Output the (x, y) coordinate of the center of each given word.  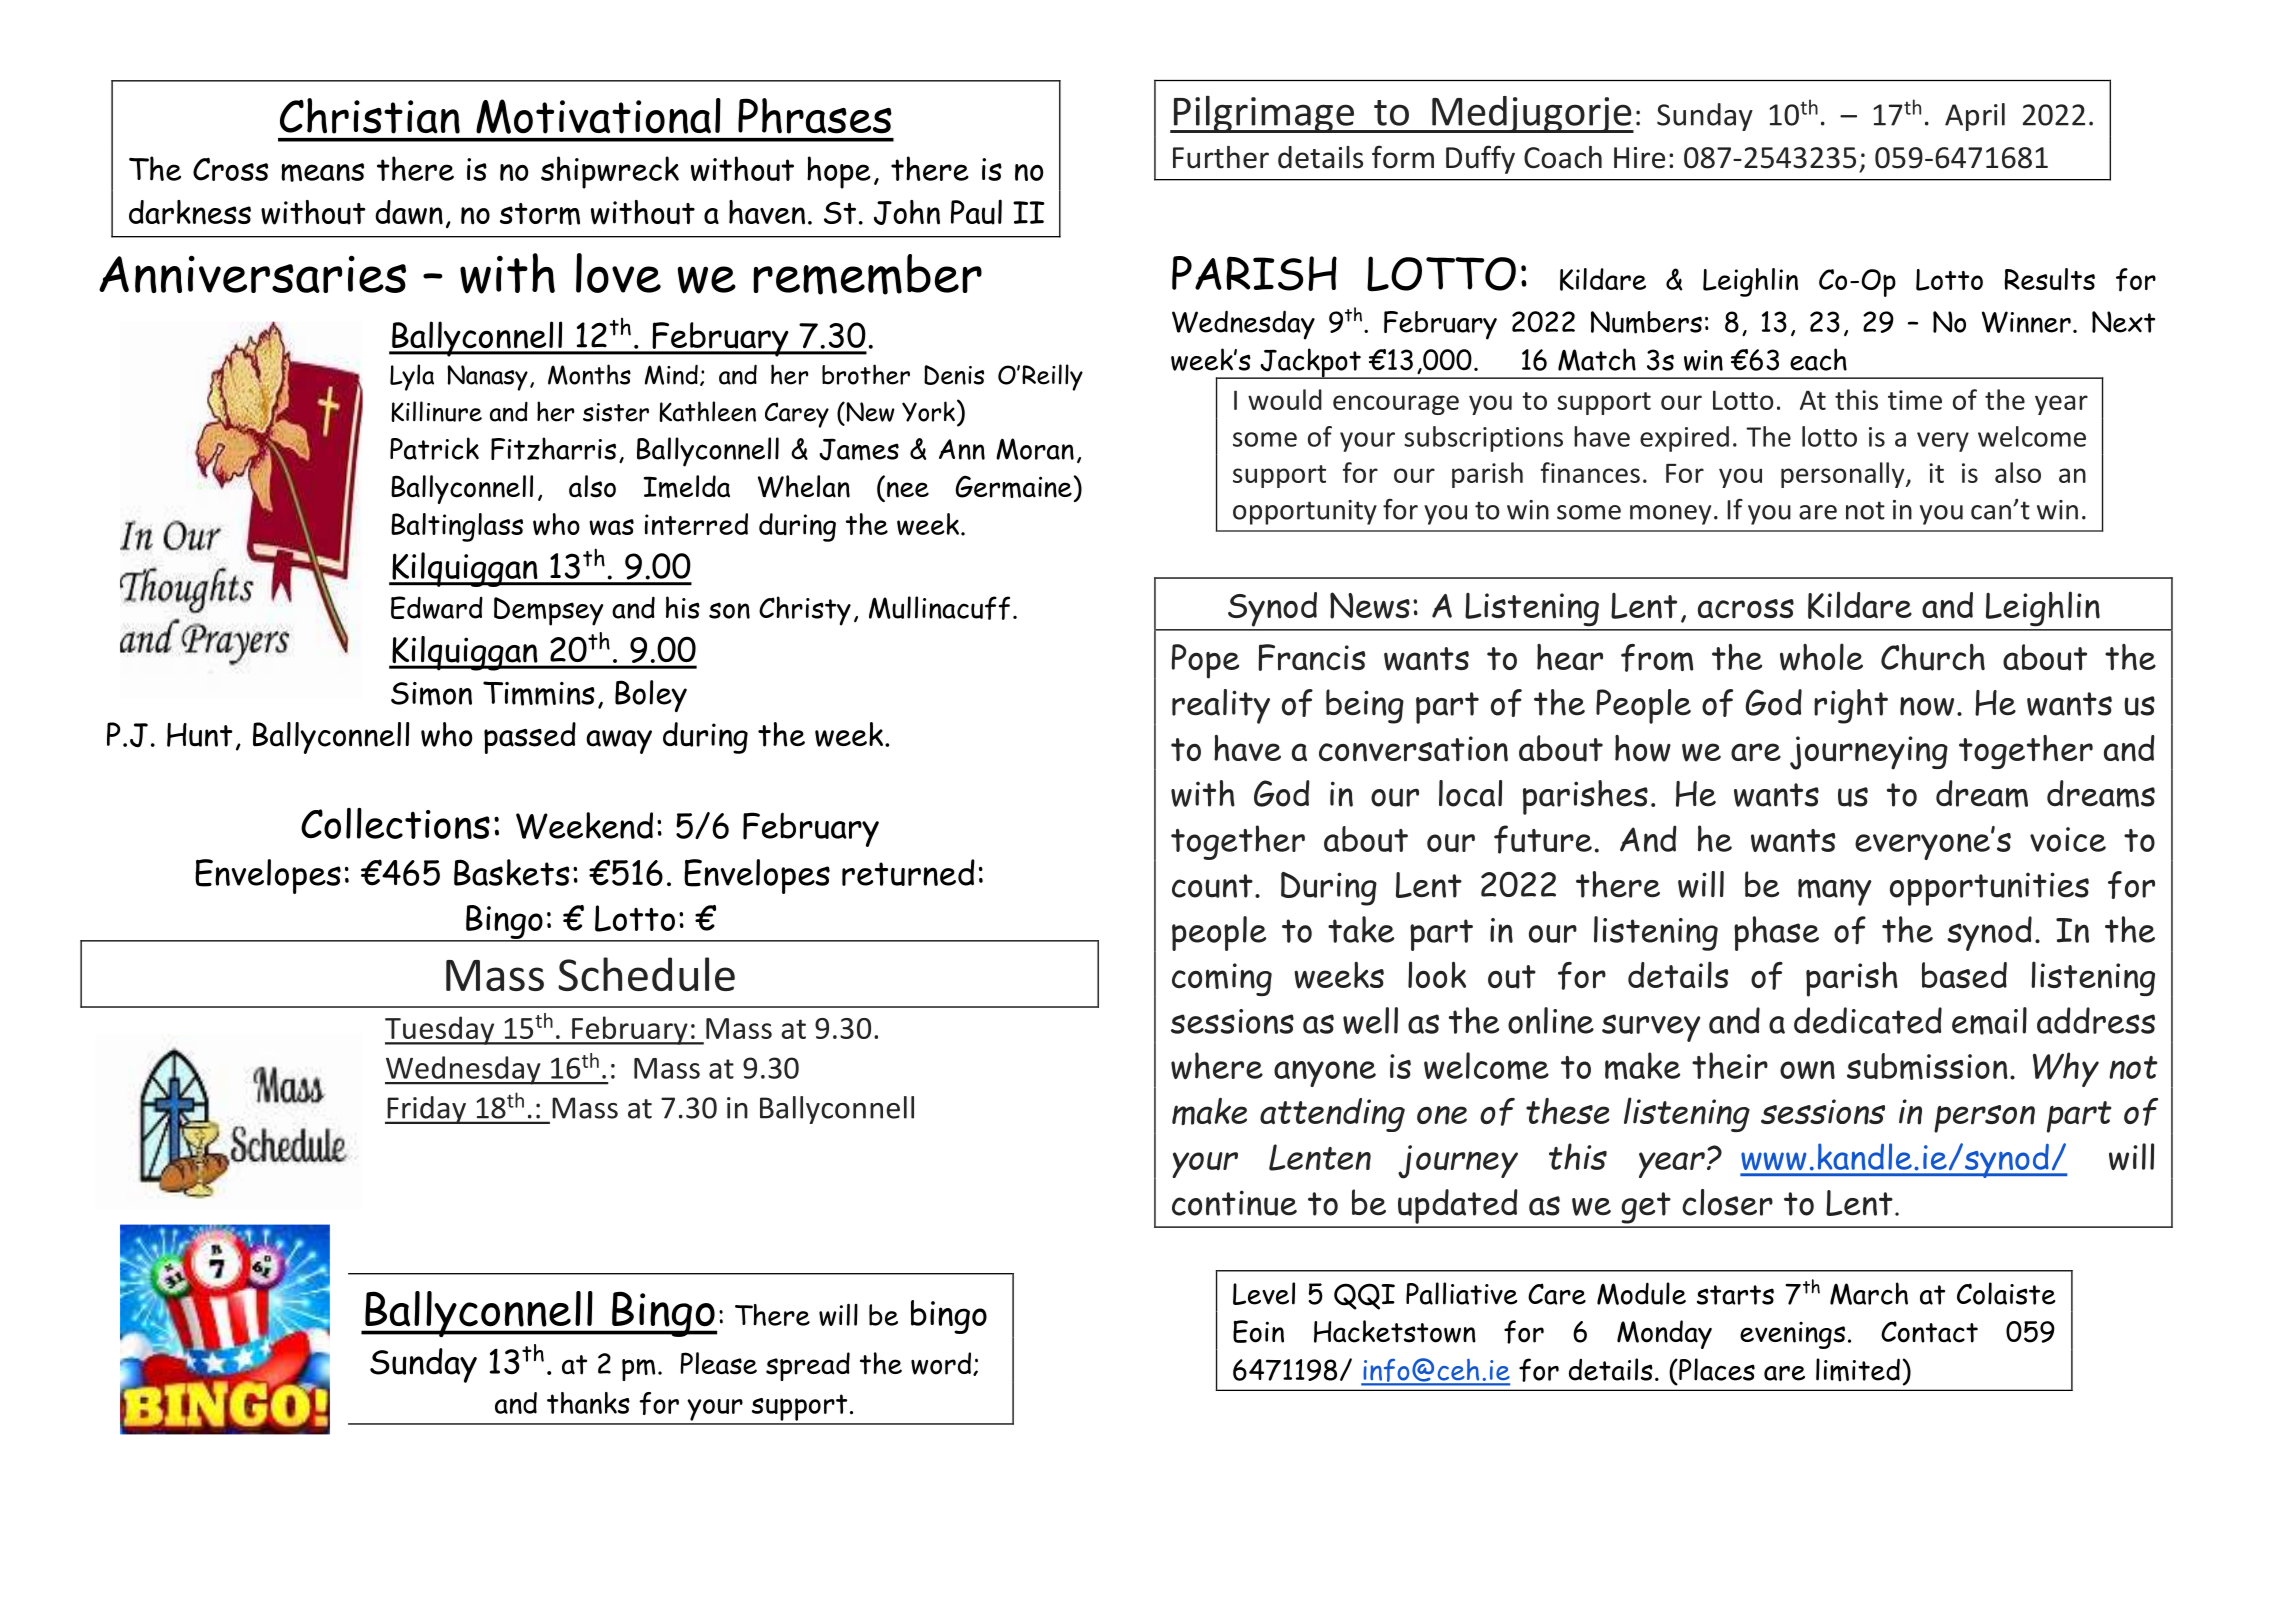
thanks (588, 1403)
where (1217, 1066)
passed (530, 738)
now (1927, 706)
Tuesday (441, 1030)
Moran (1035, 449)
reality (1221, 706)
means (322, 172)
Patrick (434, 448)
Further (1221, 157)
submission (1927, 1066)
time (1915, 400)
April (1975, 117)
